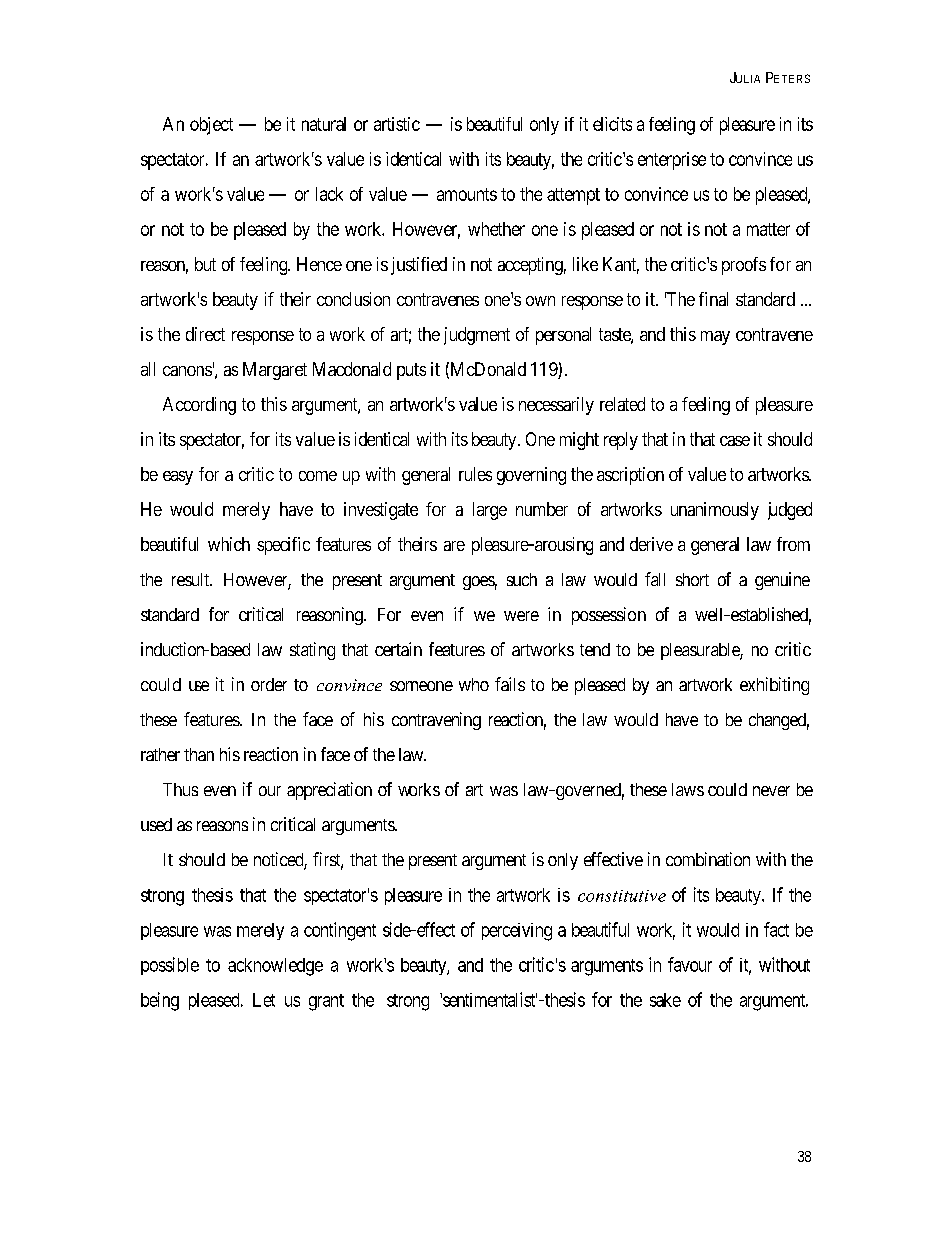 This screenshot has width=952, height=1233. What do you see at coordinates (690, 964) in the screenshot?
I see `favour` at bounding box center [690, 964].
